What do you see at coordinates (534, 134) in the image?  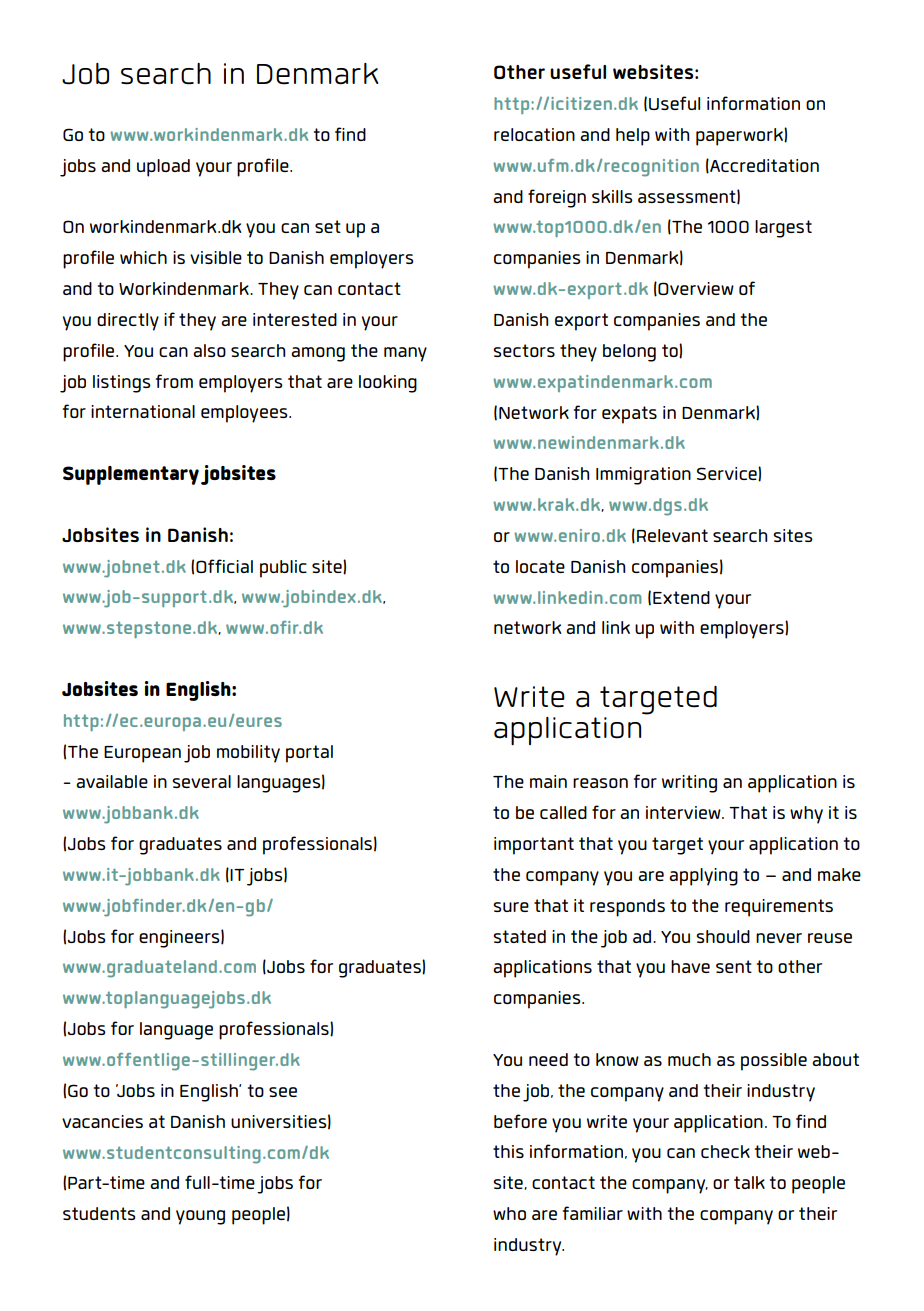 I see `relocation` at bounding box center [534, 134].
